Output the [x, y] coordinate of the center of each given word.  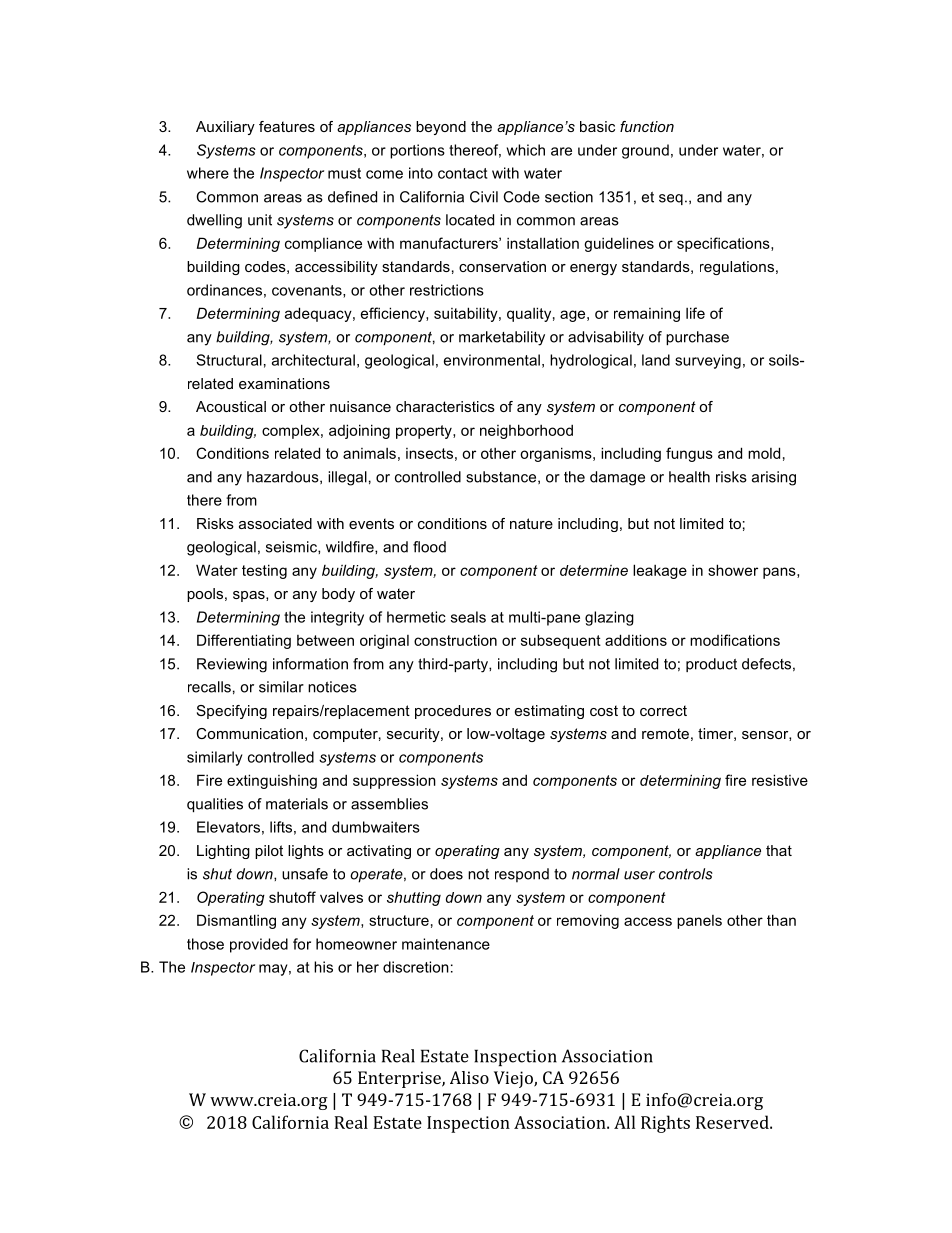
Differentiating [244, 641]
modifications [735, 640]
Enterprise [400, 1079]
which [526, 150]
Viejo [514, 1079]
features [287, 126]
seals [468, 617]
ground [645, 151]
